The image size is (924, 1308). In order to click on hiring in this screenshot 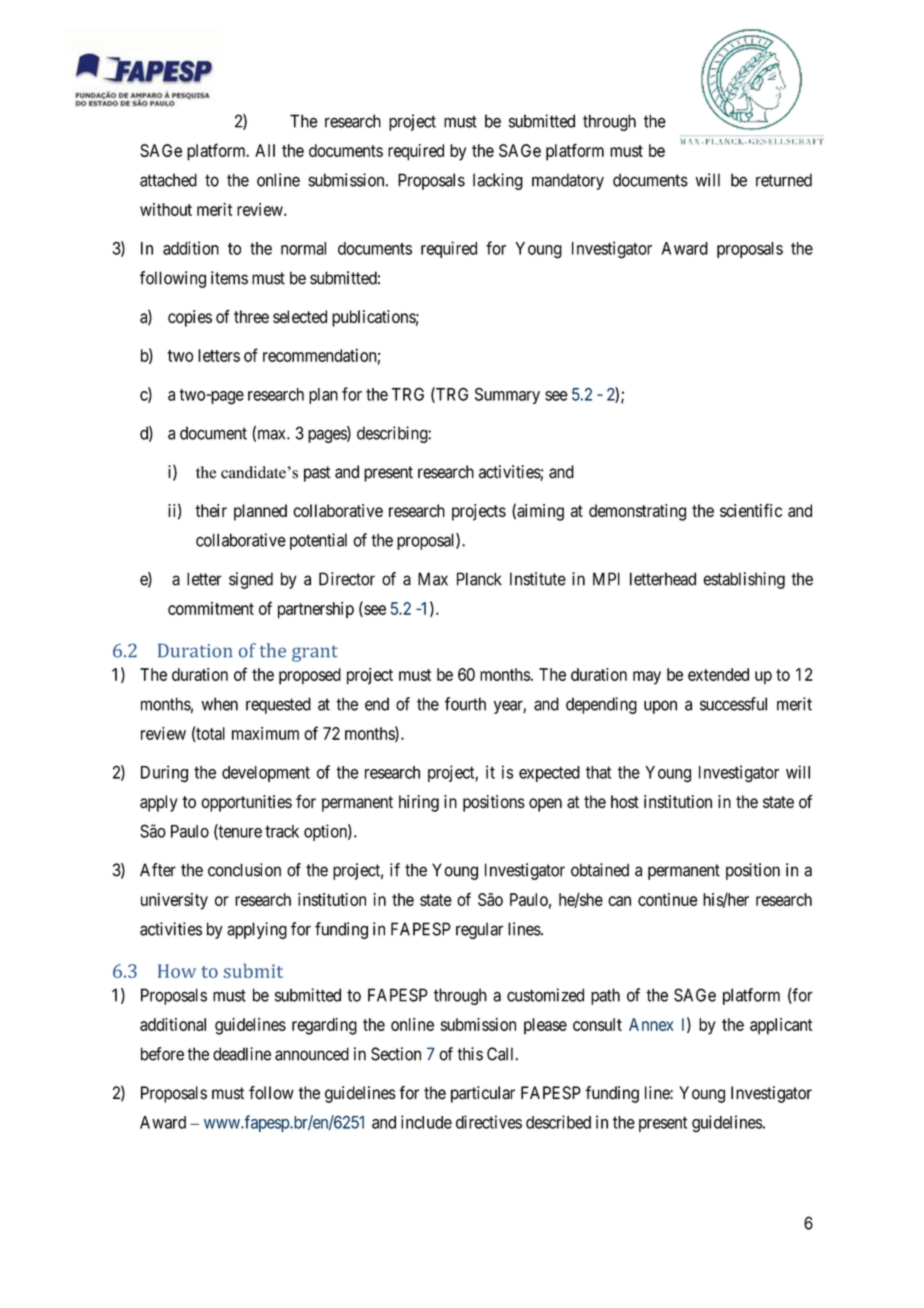, I will do `click(419, 803)`.
